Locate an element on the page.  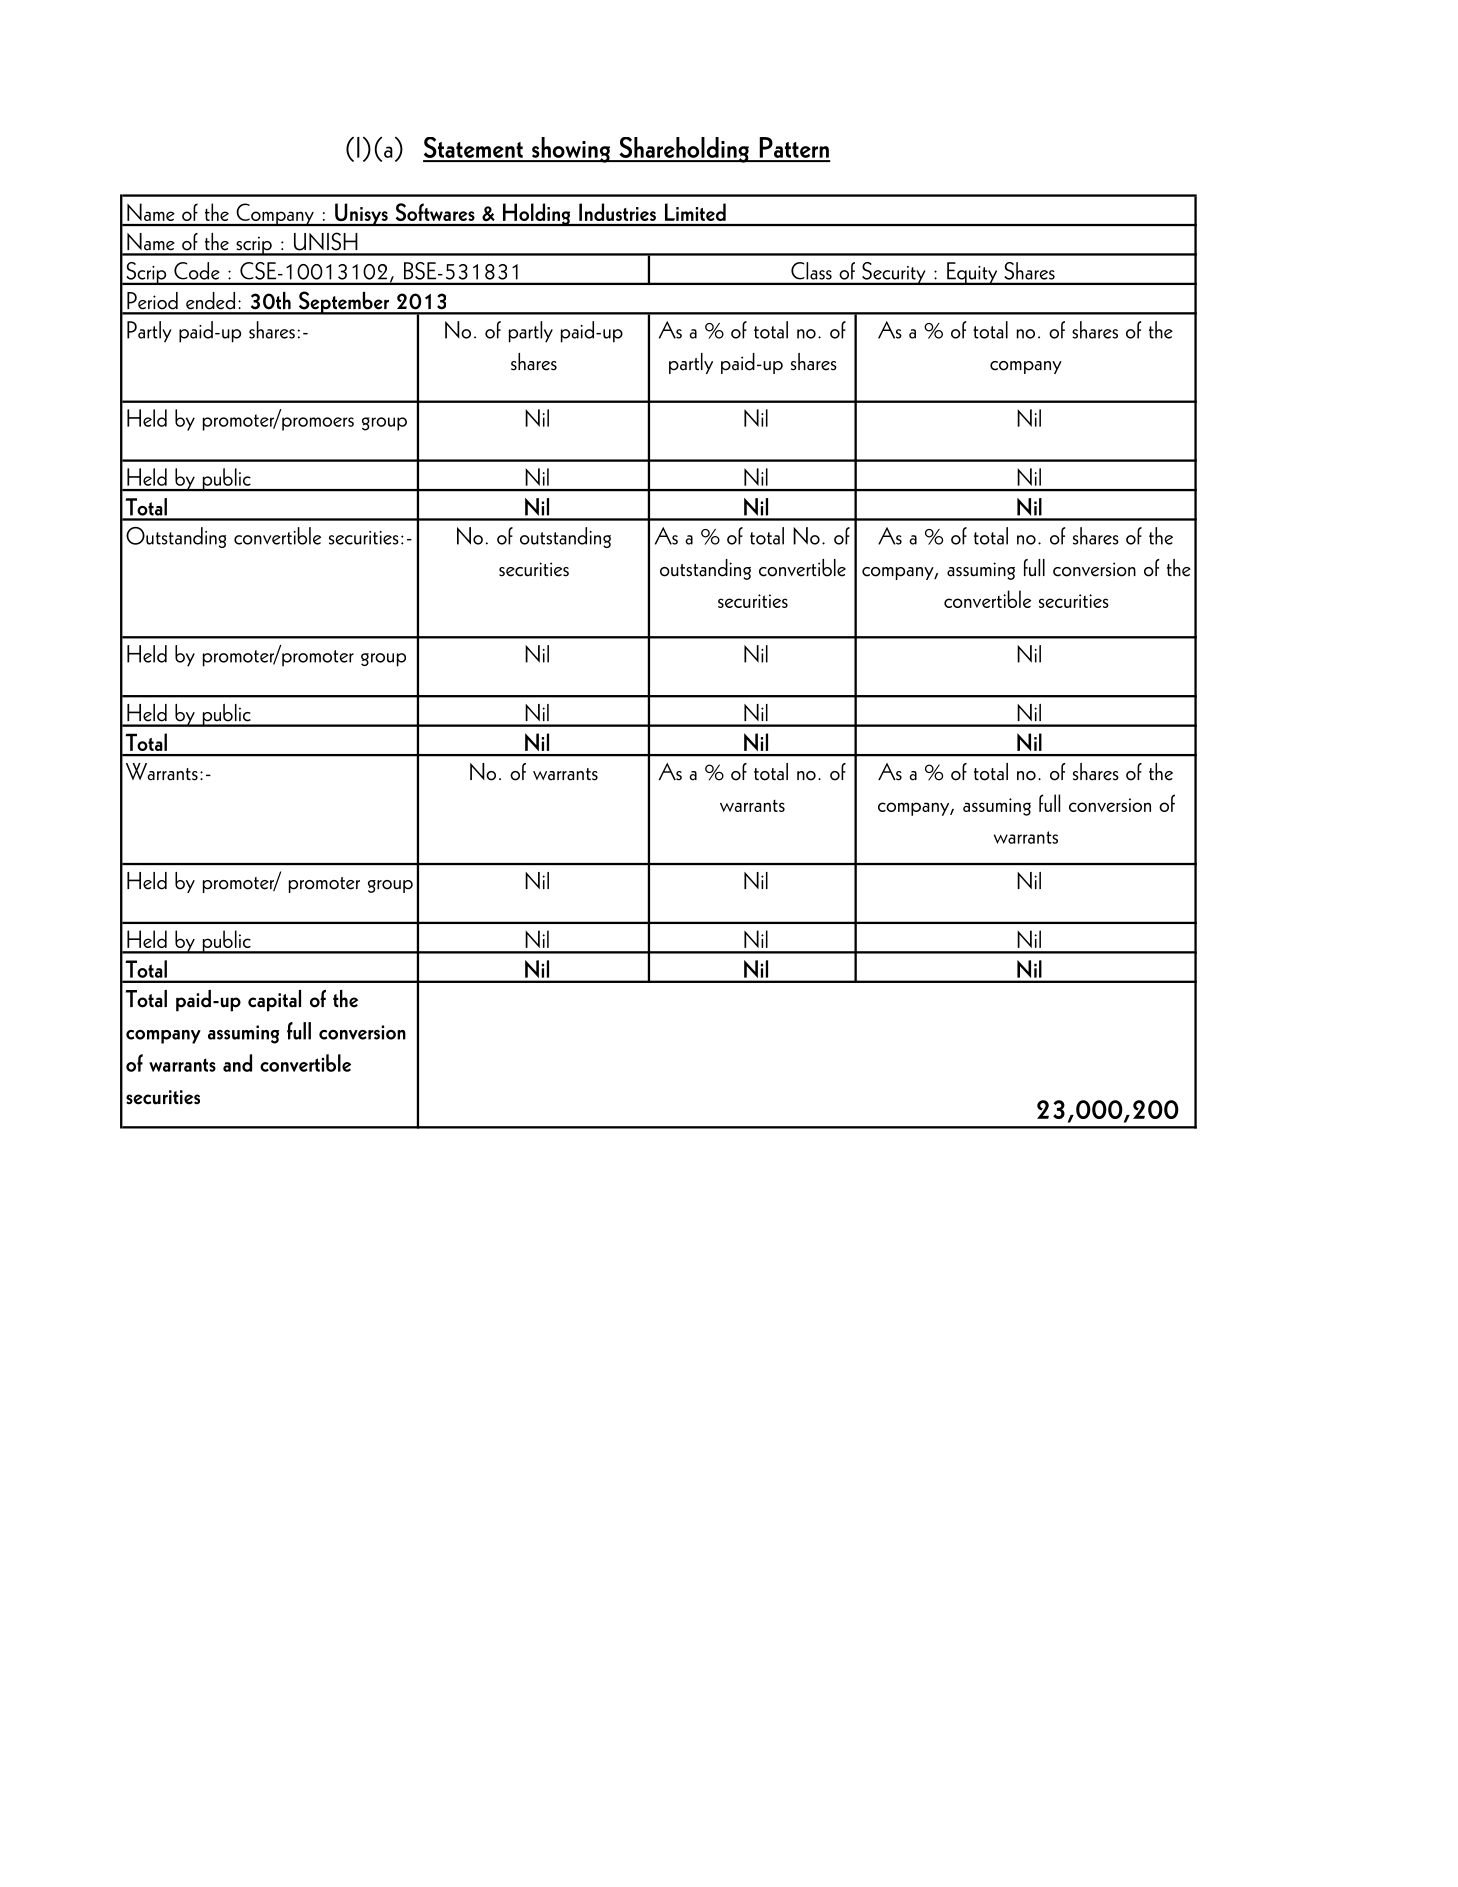
capital is located at coordinates (274, 1001).
